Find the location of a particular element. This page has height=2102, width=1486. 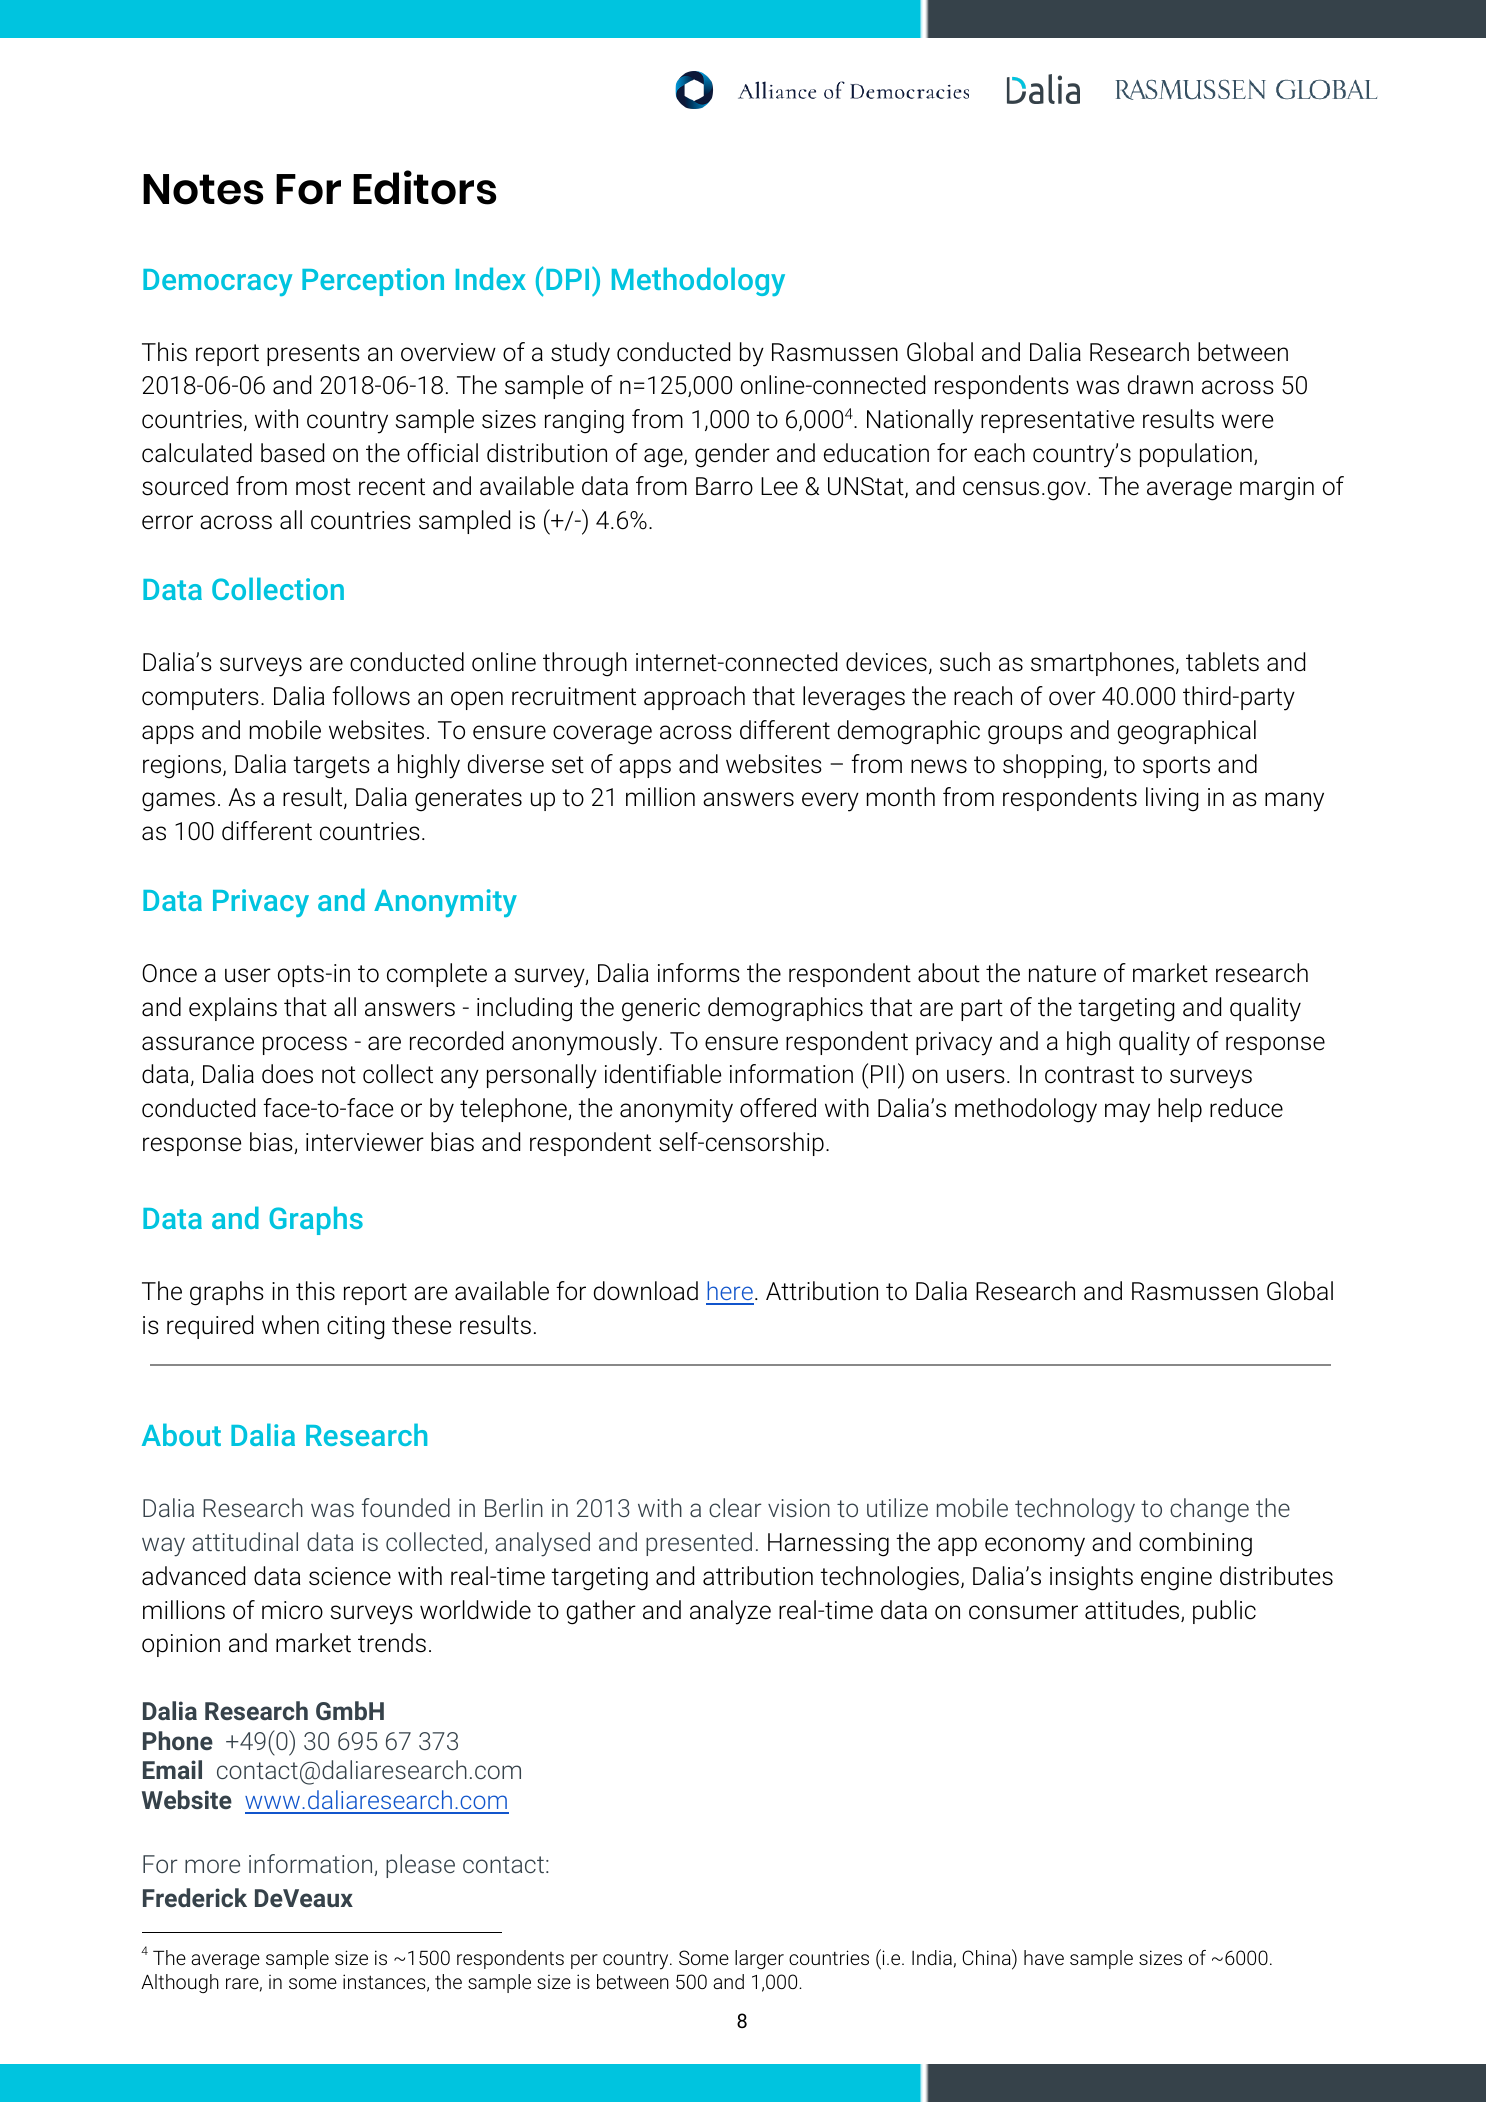

DPI is located at coordinates (567, 279).
